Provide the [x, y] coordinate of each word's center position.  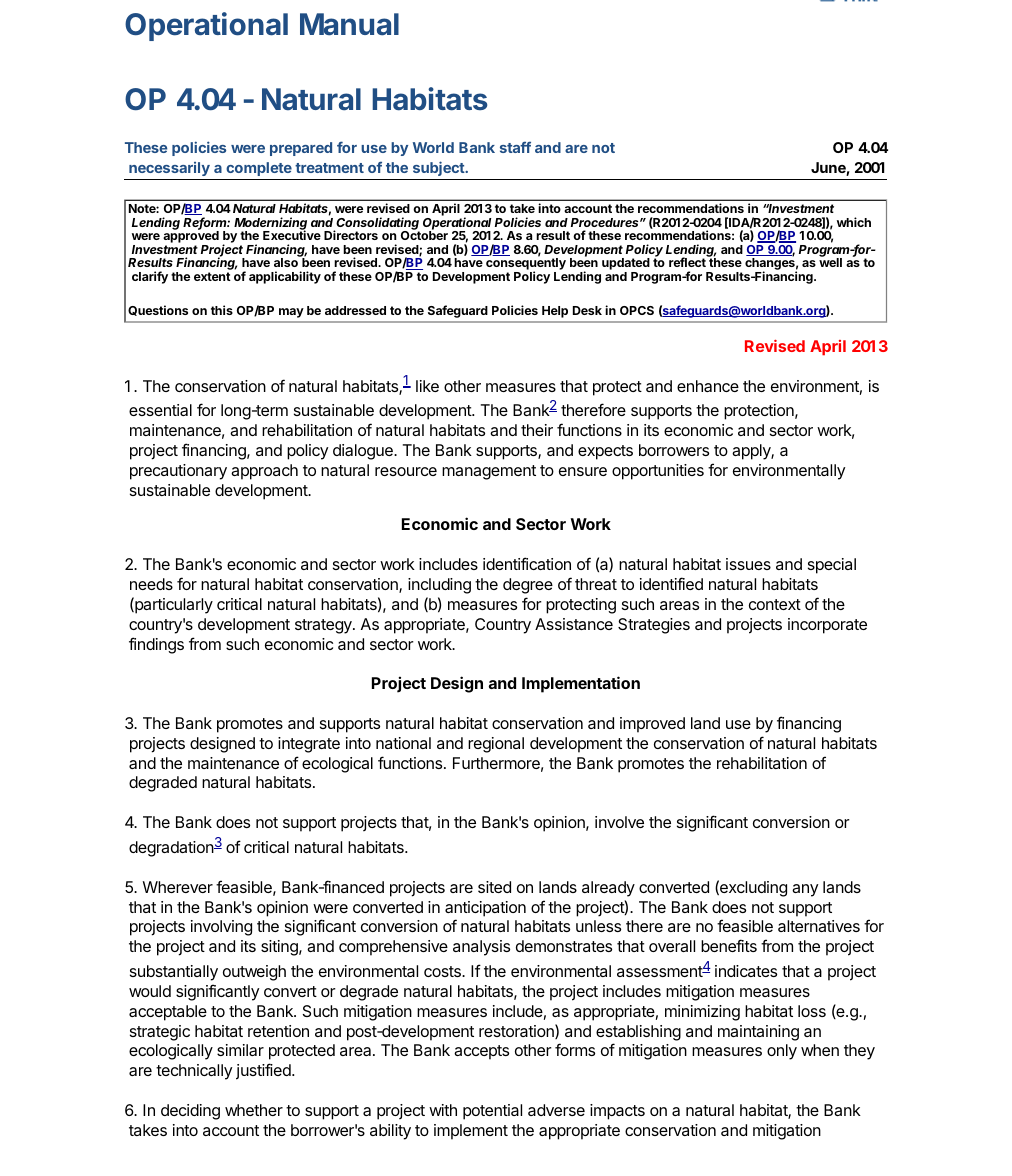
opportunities [658, 472]
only [782, 1052]
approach [264, 472]
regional [496, 745]
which [854, 222]
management [489, 472]
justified [264, 1071]
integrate [309, 745]
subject [439, 168]
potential [492, 1112]
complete [259, 169]
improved [652, 725]
